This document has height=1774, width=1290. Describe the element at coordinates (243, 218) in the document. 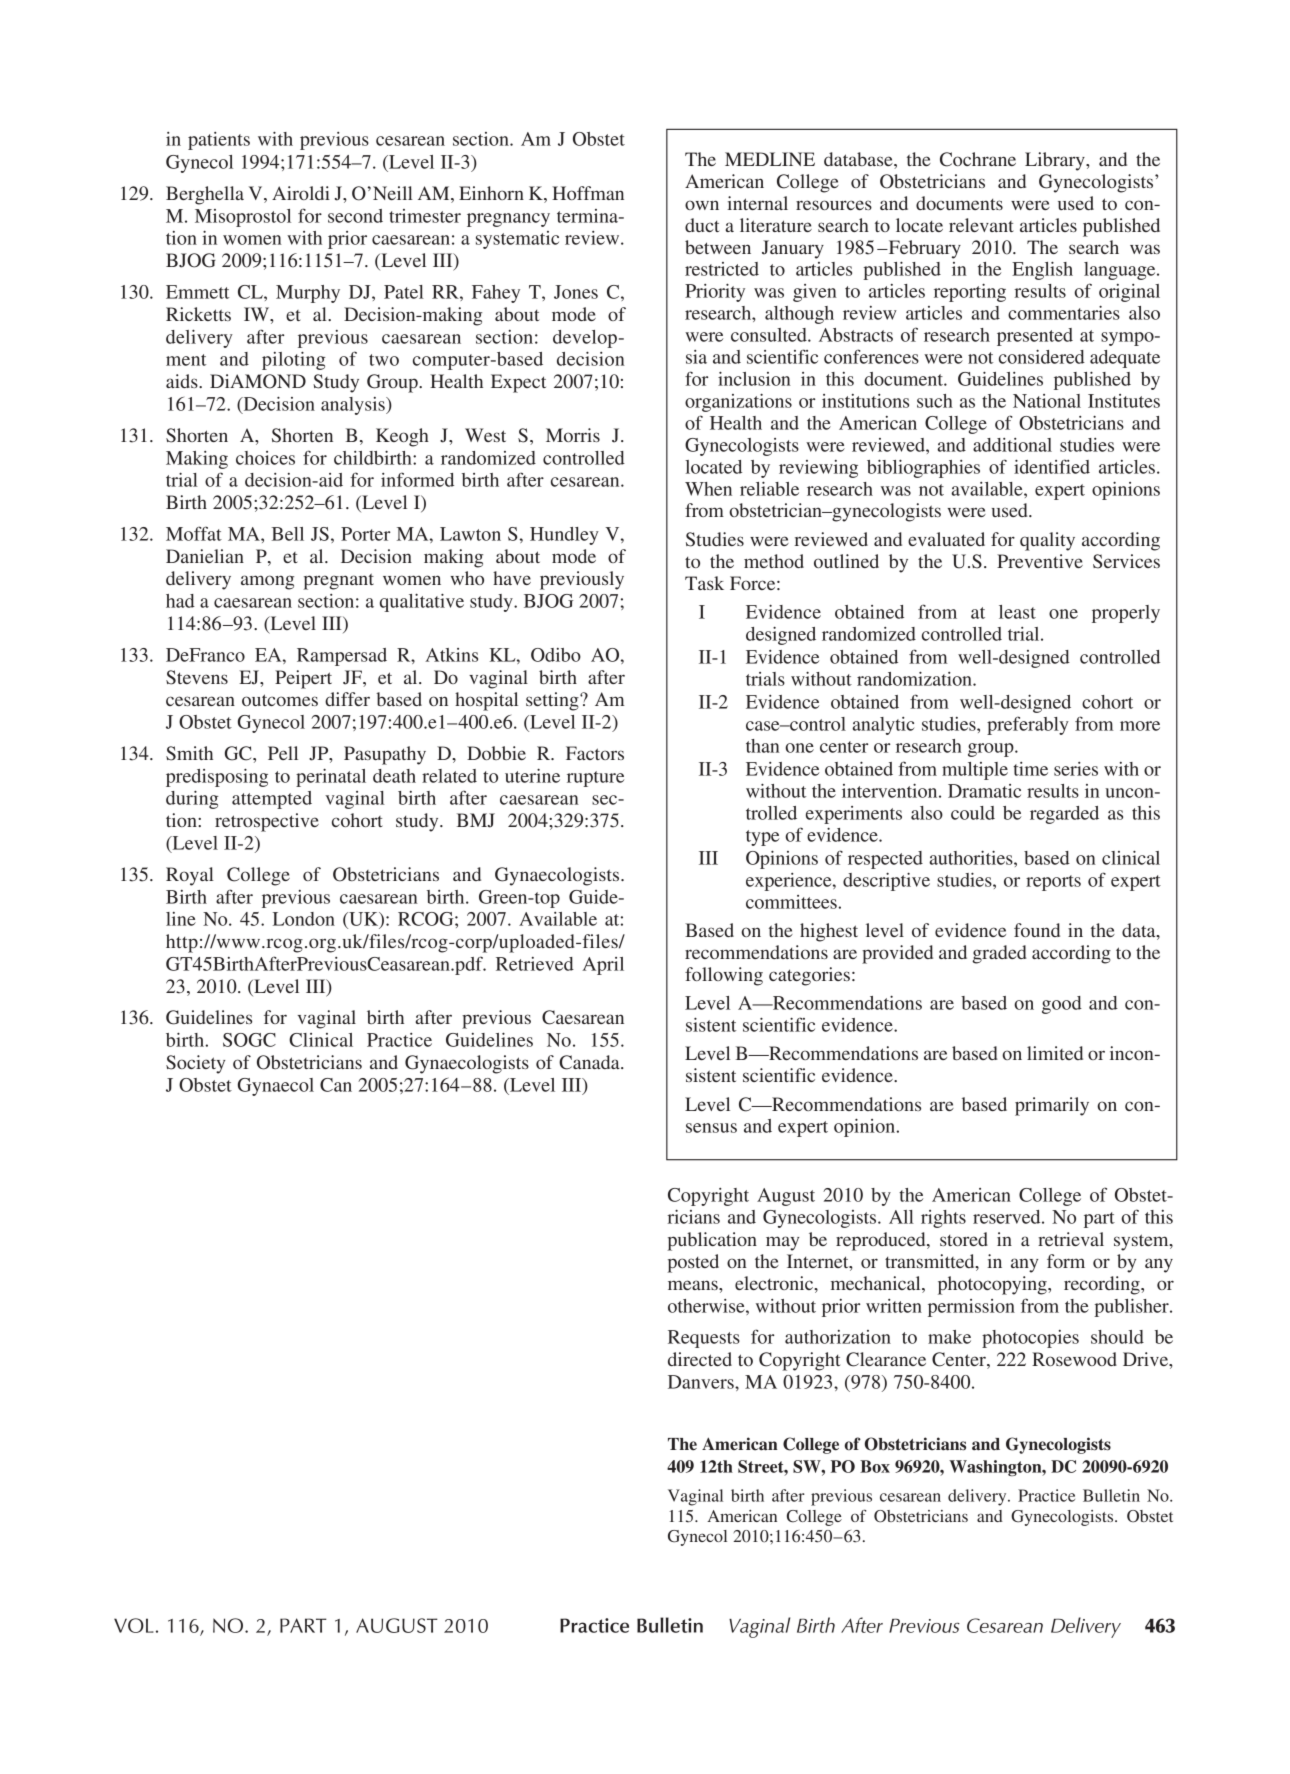

I see `Misoprostol` at that location.
